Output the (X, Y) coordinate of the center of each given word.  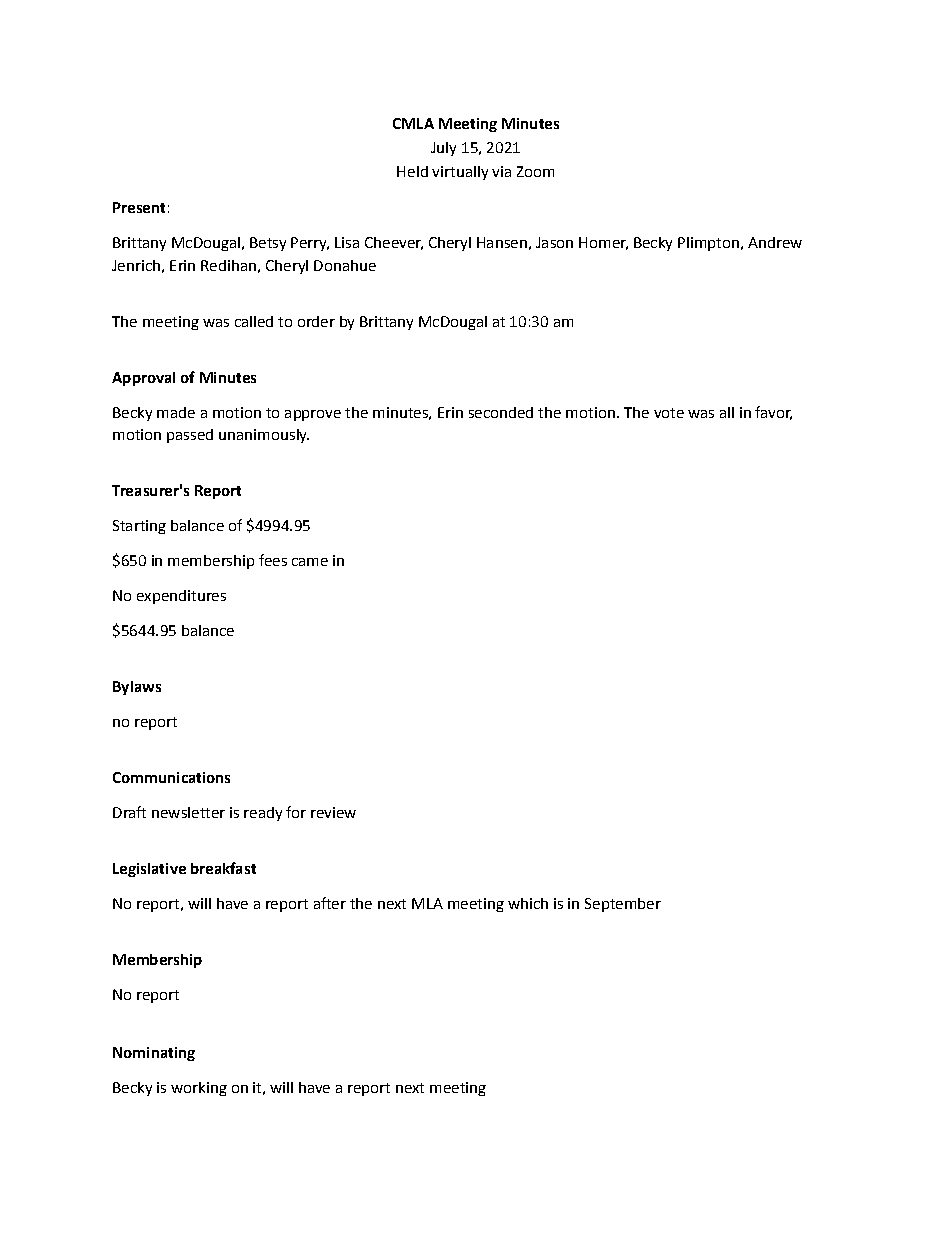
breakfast (223, 868)
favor (773, 413)
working (199, 1089)
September (623, 905)
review (333, 812)
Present (139, 207)
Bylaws (137, 688)
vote (669, 413)
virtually (460, 173)
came (310, 562)
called (254, 321)
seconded (501, 412)
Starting (139, 527)
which (528, 903)
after (330, 903)
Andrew (775, 242)
